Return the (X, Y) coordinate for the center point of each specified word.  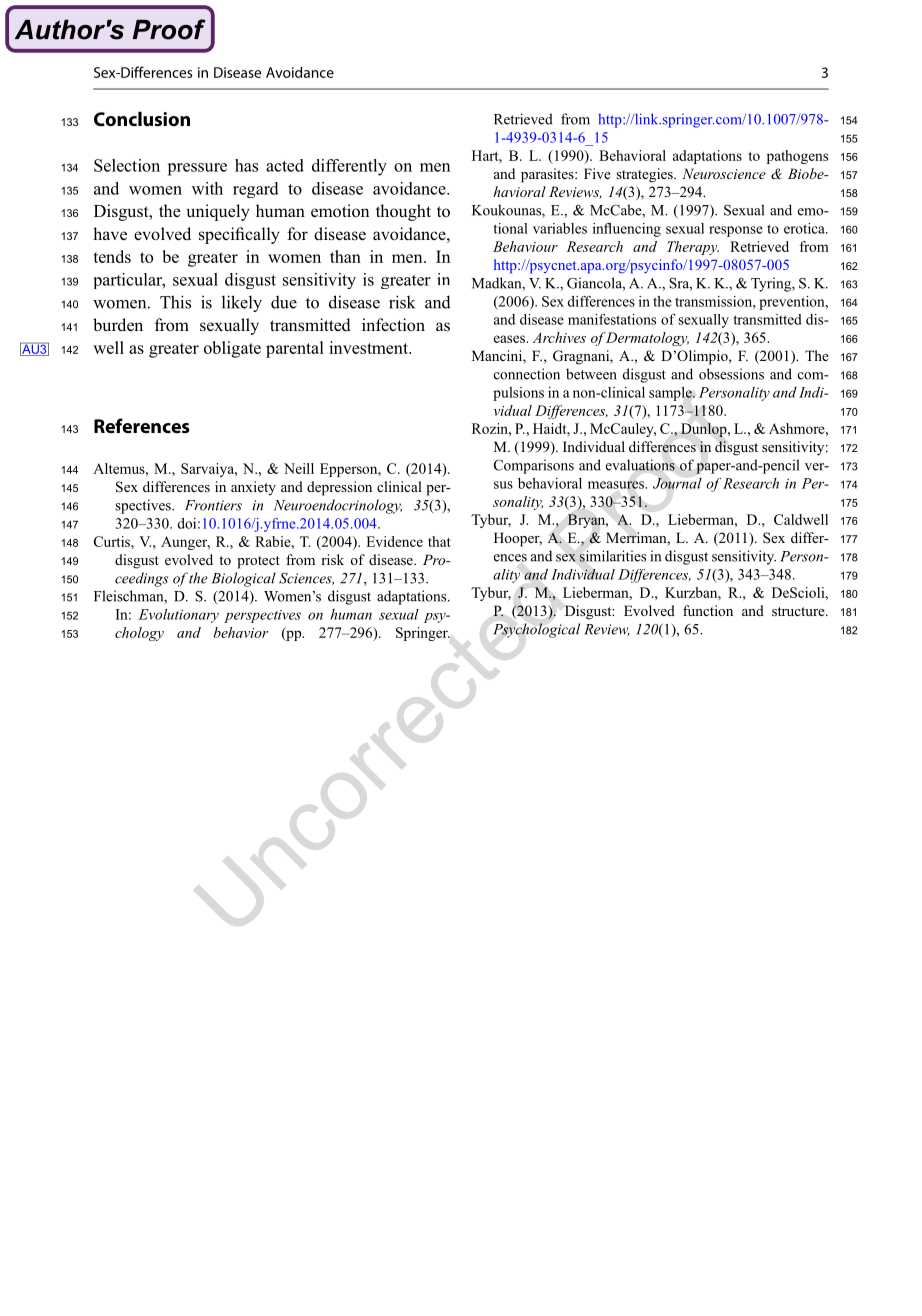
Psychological (536, 630)
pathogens (797, 157)
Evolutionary (179, 616)
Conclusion (142, 118)
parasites (548, 175)
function (708, 610)
